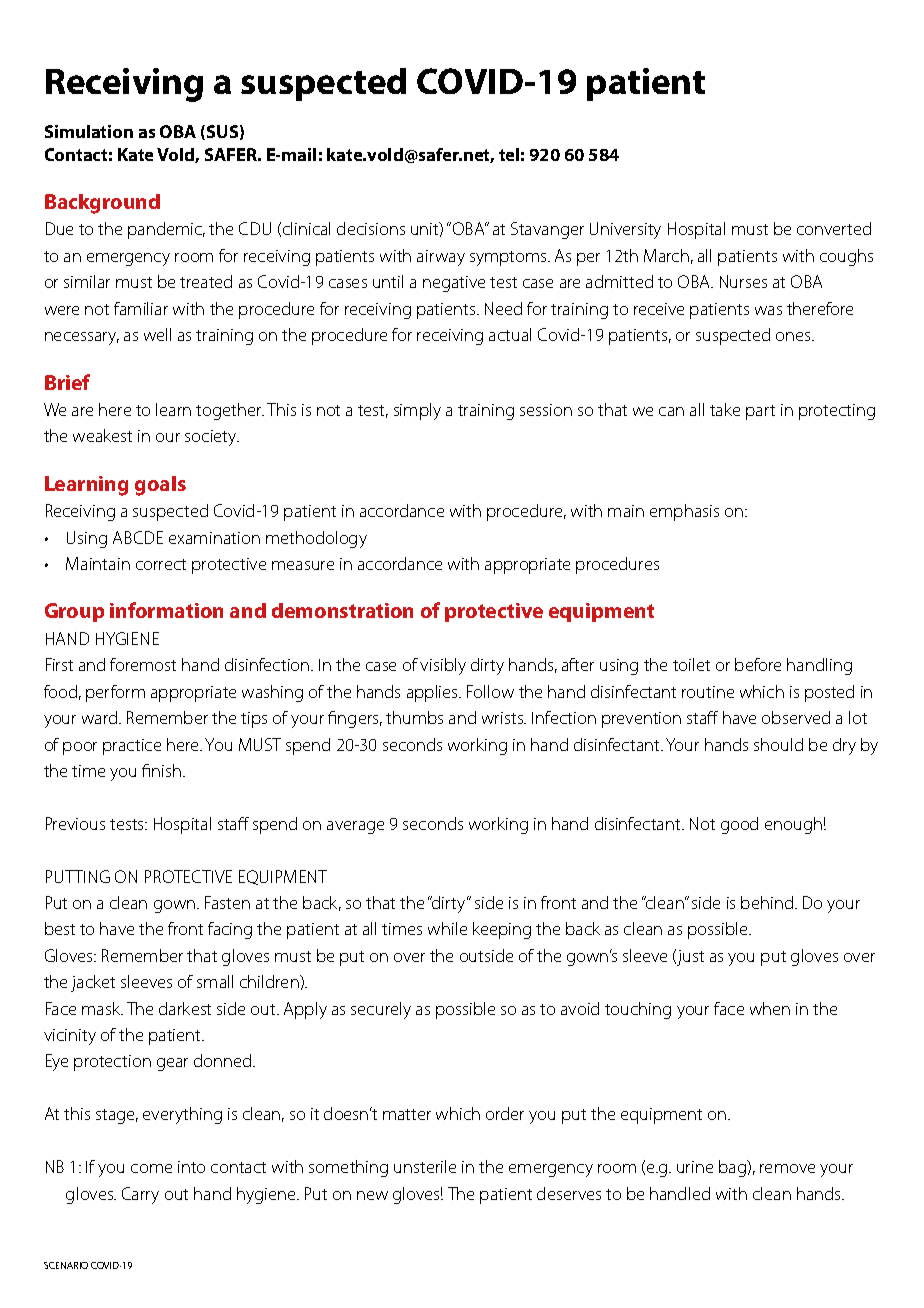  I want to click on ABCDE, so click(138, 537).
